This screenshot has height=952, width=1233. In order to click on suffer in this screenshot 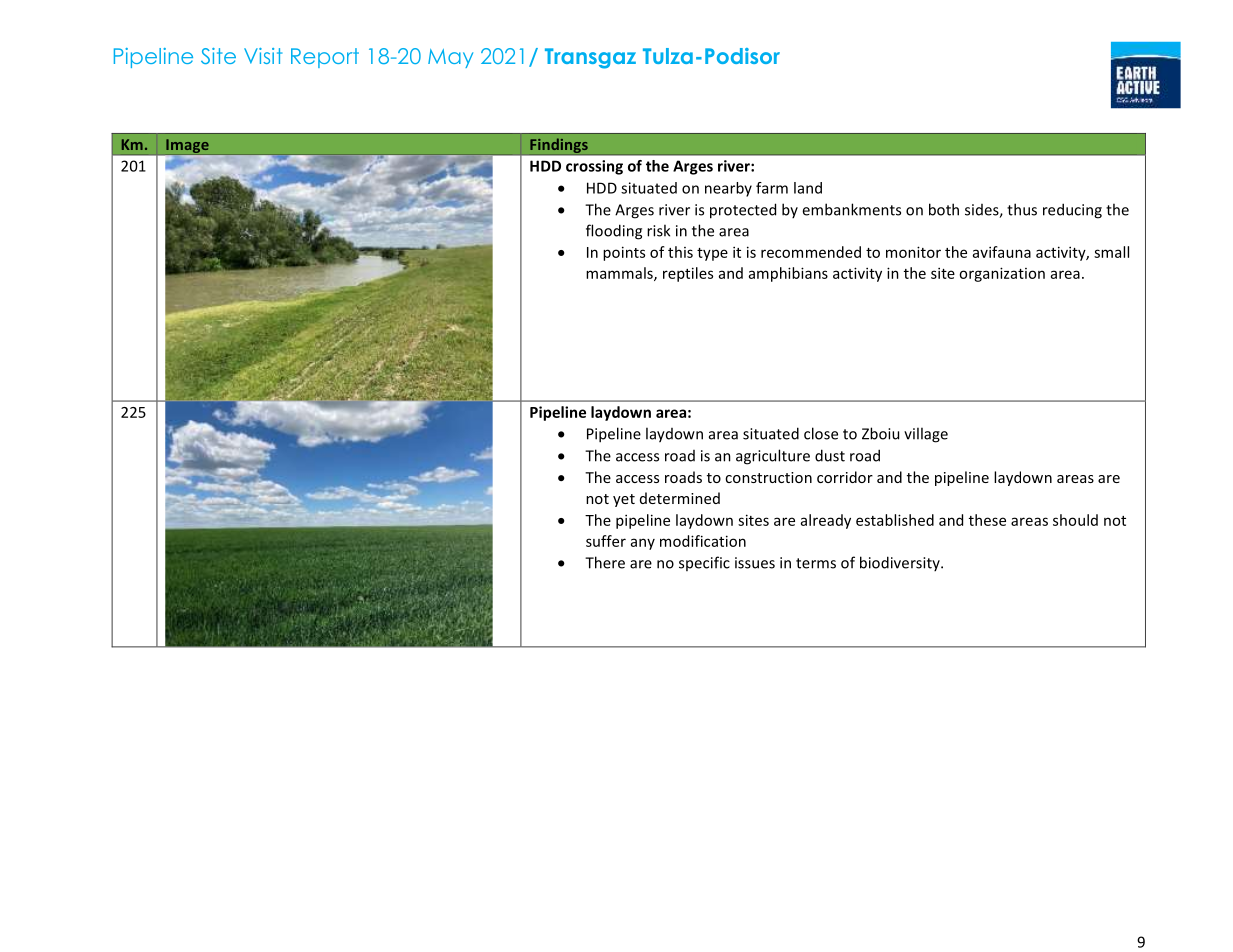, I will do `click(606, 541)`.
